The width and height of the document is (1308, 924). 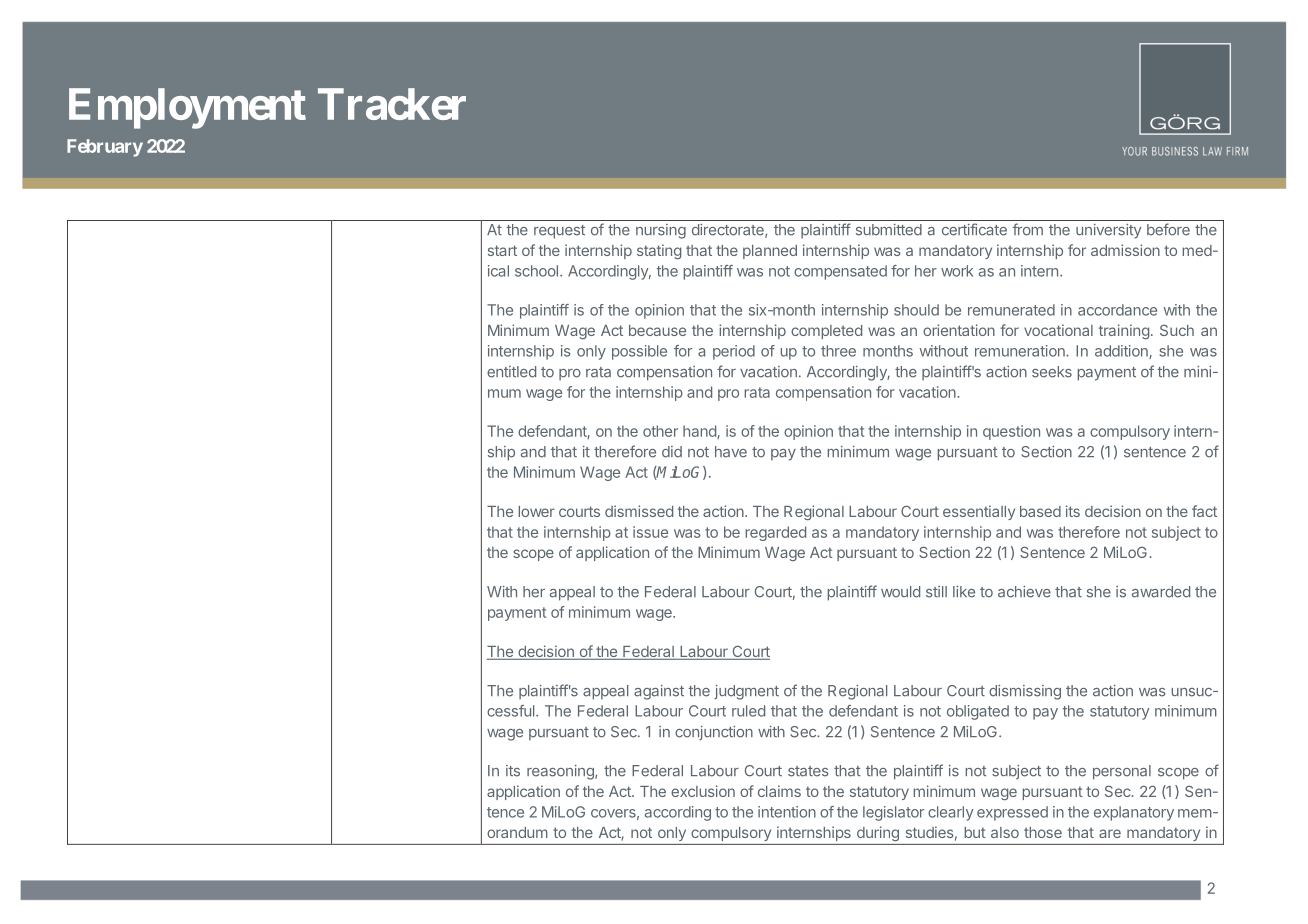 I want to click on against, so click(x=659, y=692).
